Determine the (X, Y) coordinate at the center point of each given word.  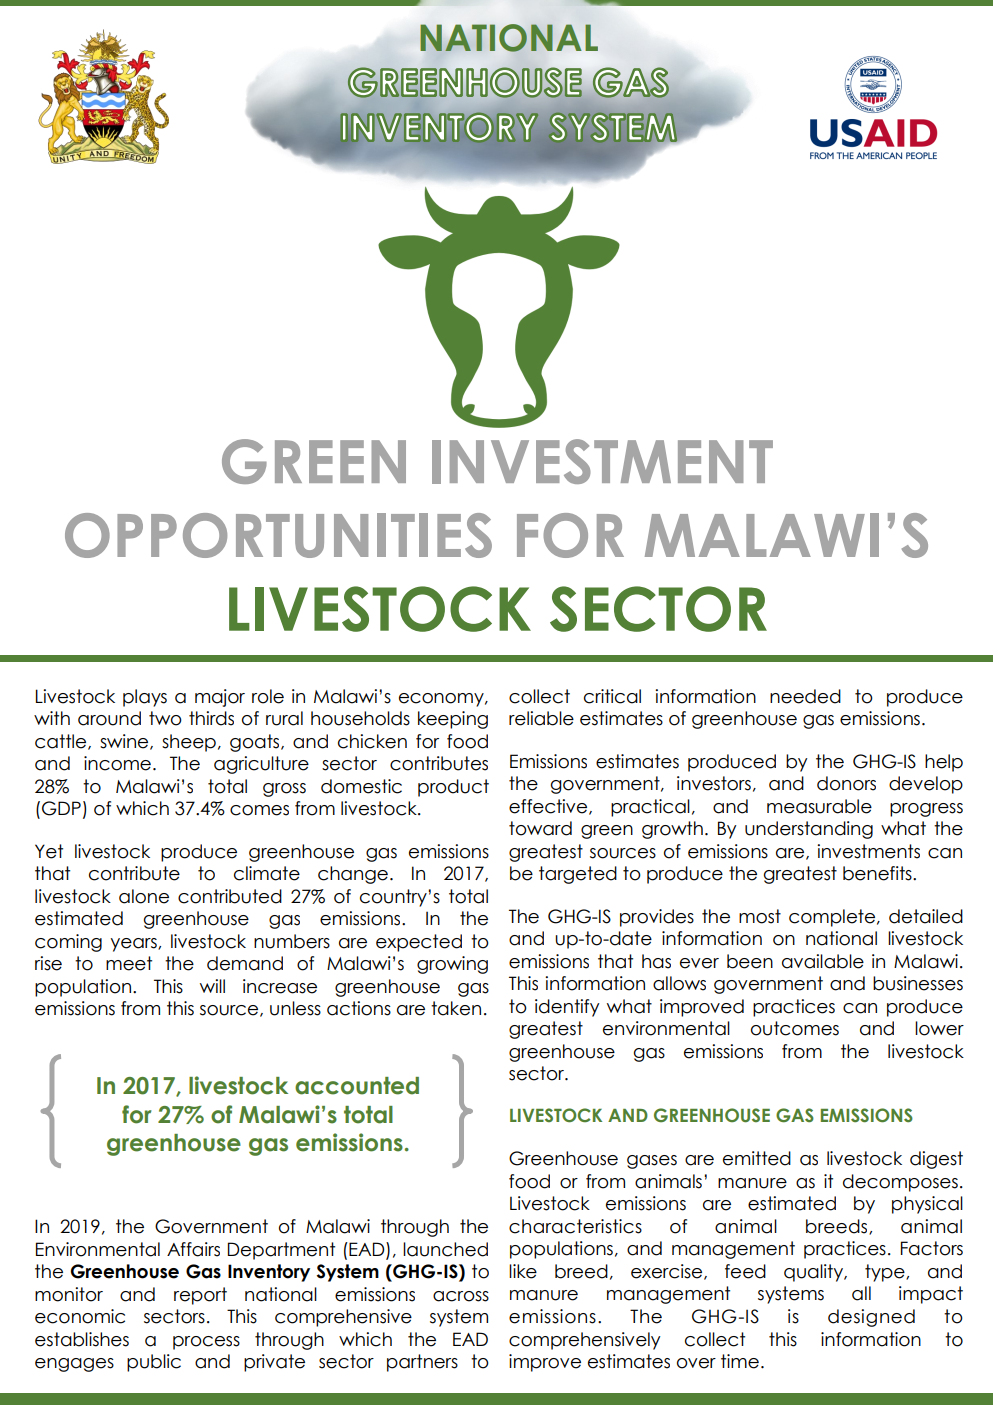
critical (612, 696)
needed (805, 696)
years (134, 945)
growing (452, 965)
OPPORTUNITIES (278, 535)
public (154, 1363)
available (823, 961)
